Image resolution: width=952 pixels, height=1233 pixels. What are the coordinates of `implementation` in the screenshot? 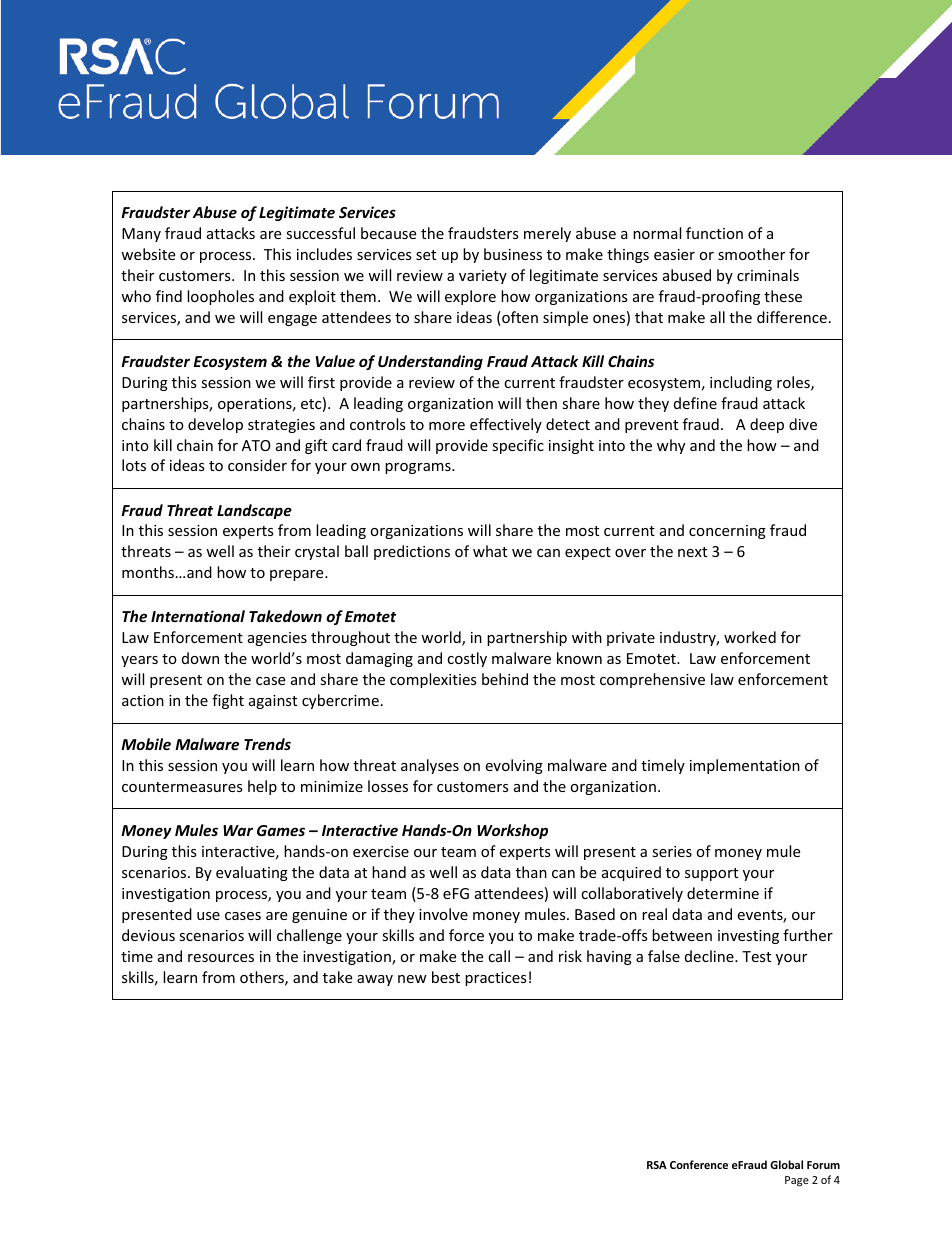 It's located at (745, 766).
